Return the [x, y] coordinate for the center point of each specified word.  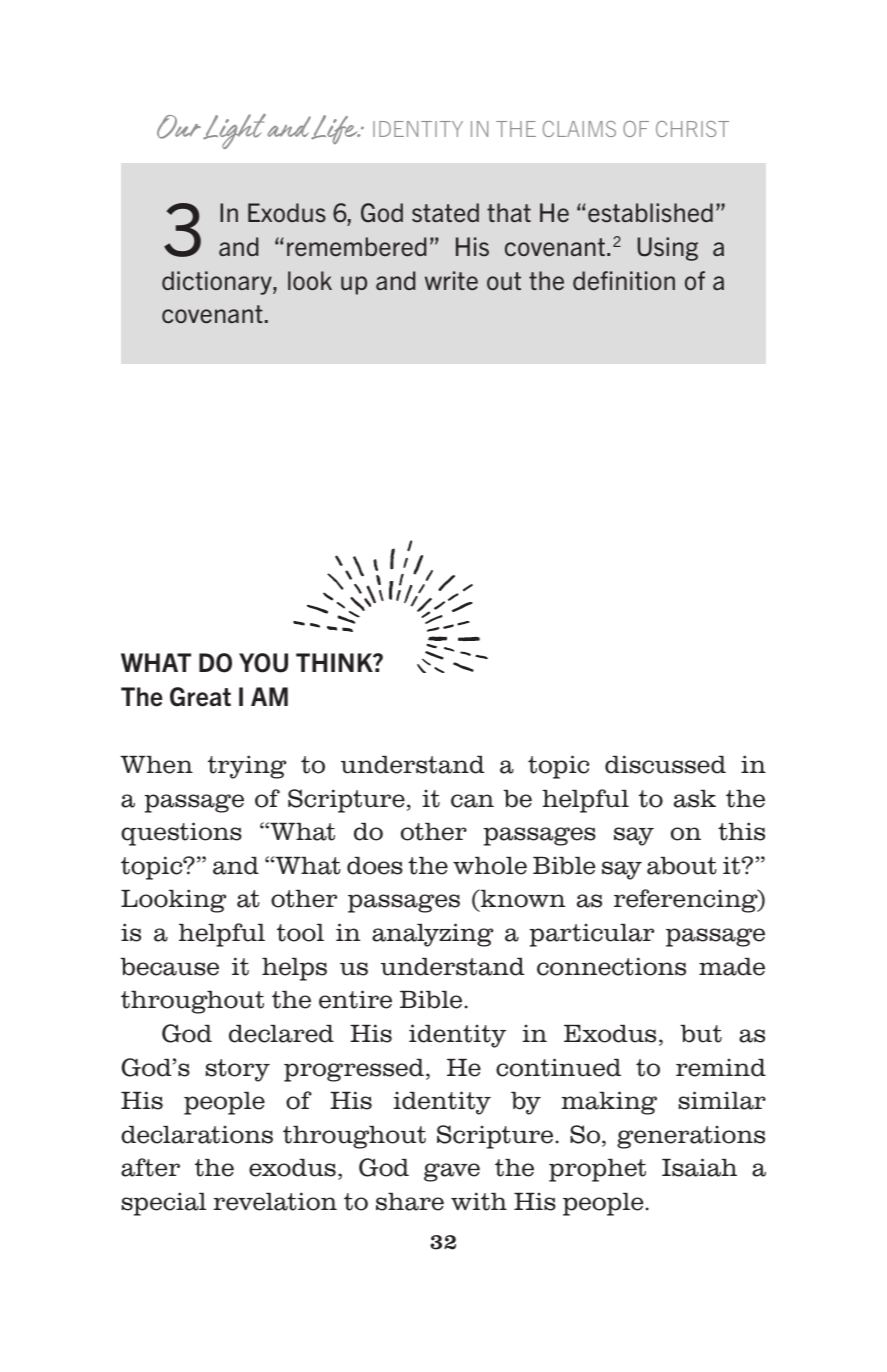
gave [452, 1172]
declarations [197, 1135]
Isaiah [699, 1167]
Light [234, 131]
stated [445, 213]
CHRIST [692, 129]
